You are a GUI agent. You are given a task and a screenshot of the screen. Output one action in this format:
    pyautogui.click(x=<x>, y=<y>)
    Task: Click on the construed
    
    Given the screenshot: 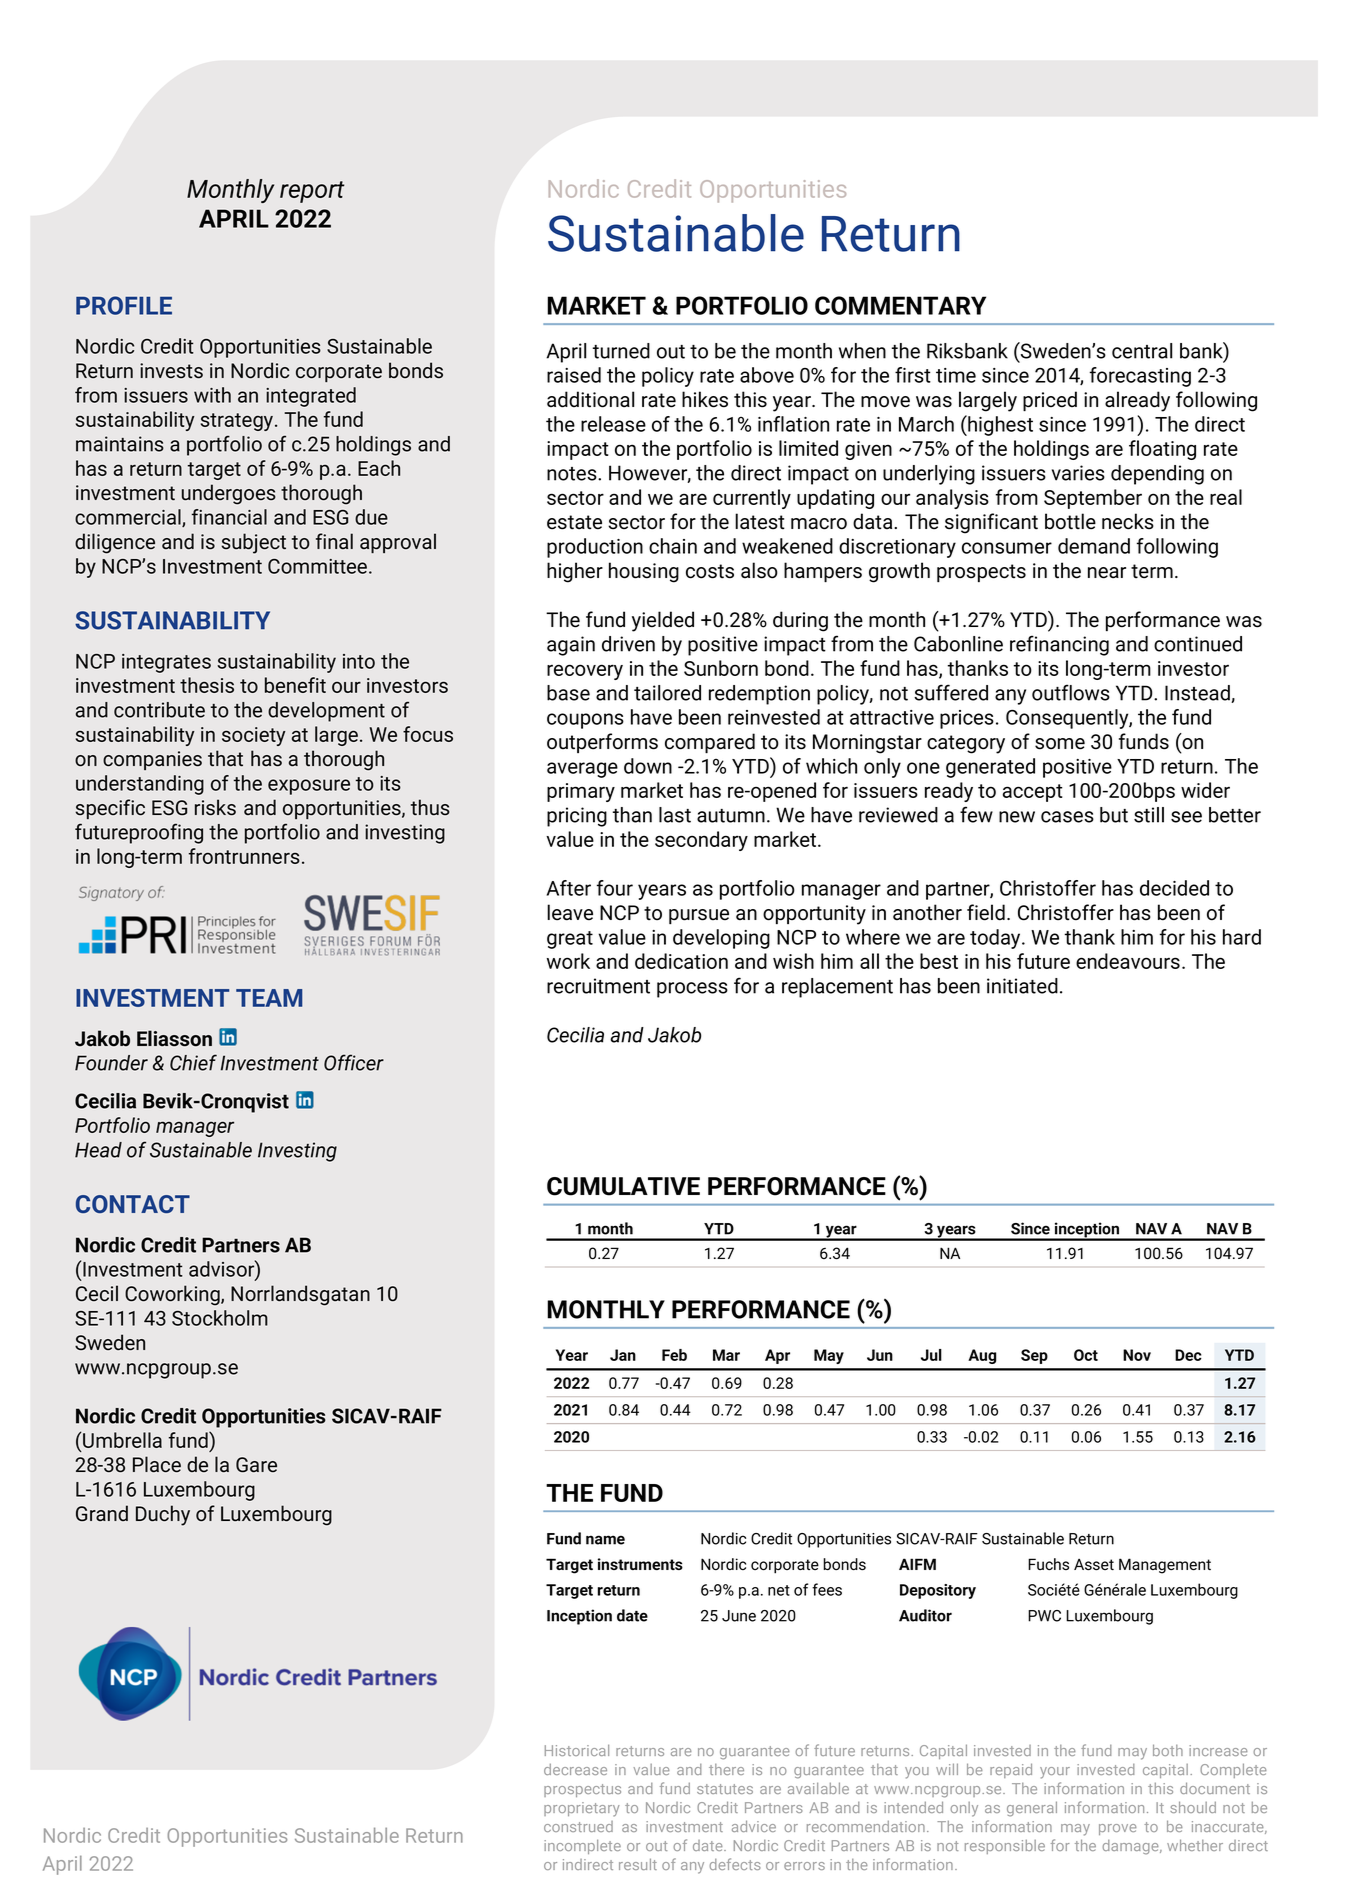 What is the action you would take?
    pyautogui.click(x=578, y=1826)
